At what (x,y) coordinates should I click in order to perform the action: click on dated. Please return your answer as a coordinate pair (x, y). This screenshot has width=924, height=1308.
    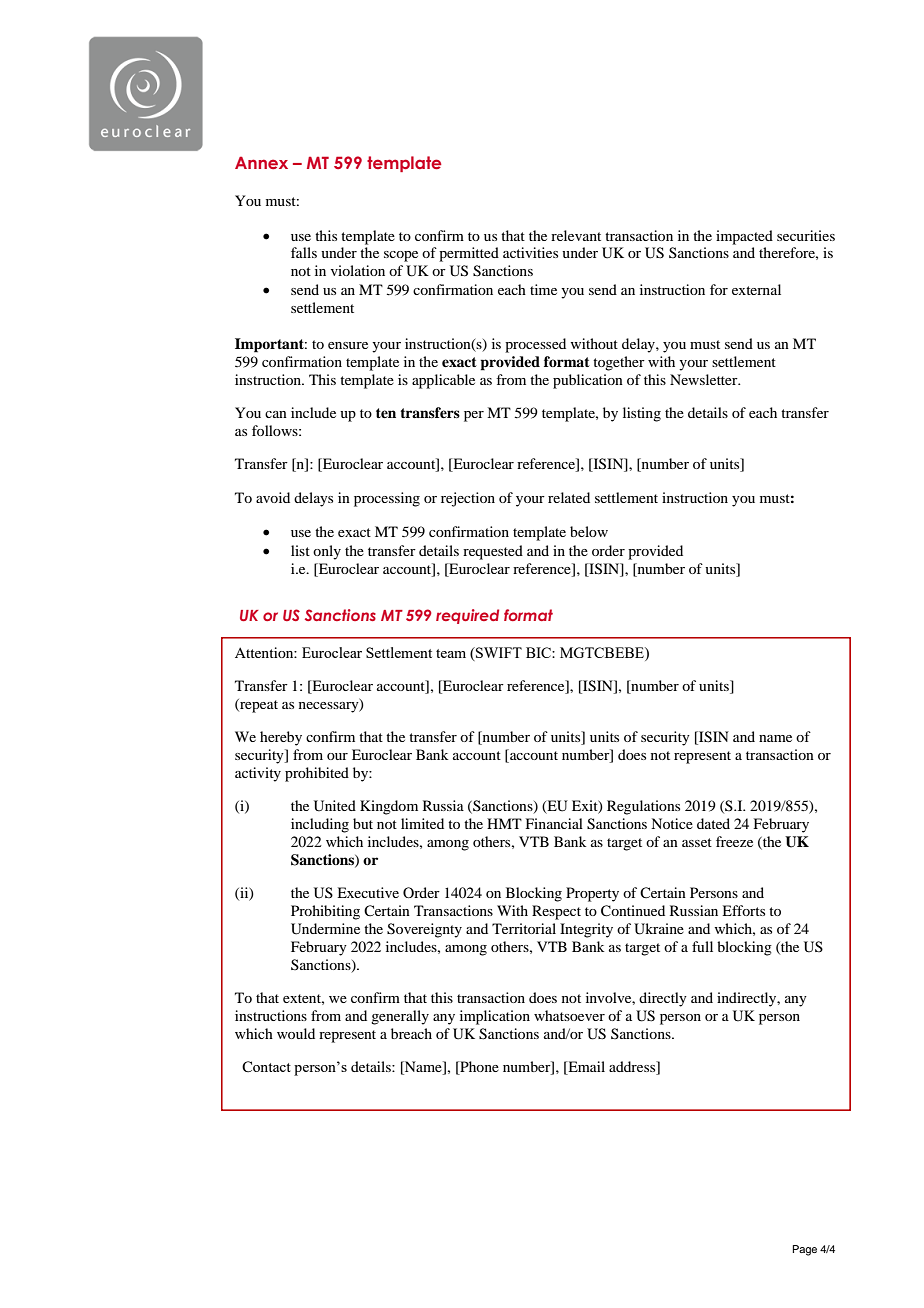
    Looking at the image, I should click on (713, 823).
